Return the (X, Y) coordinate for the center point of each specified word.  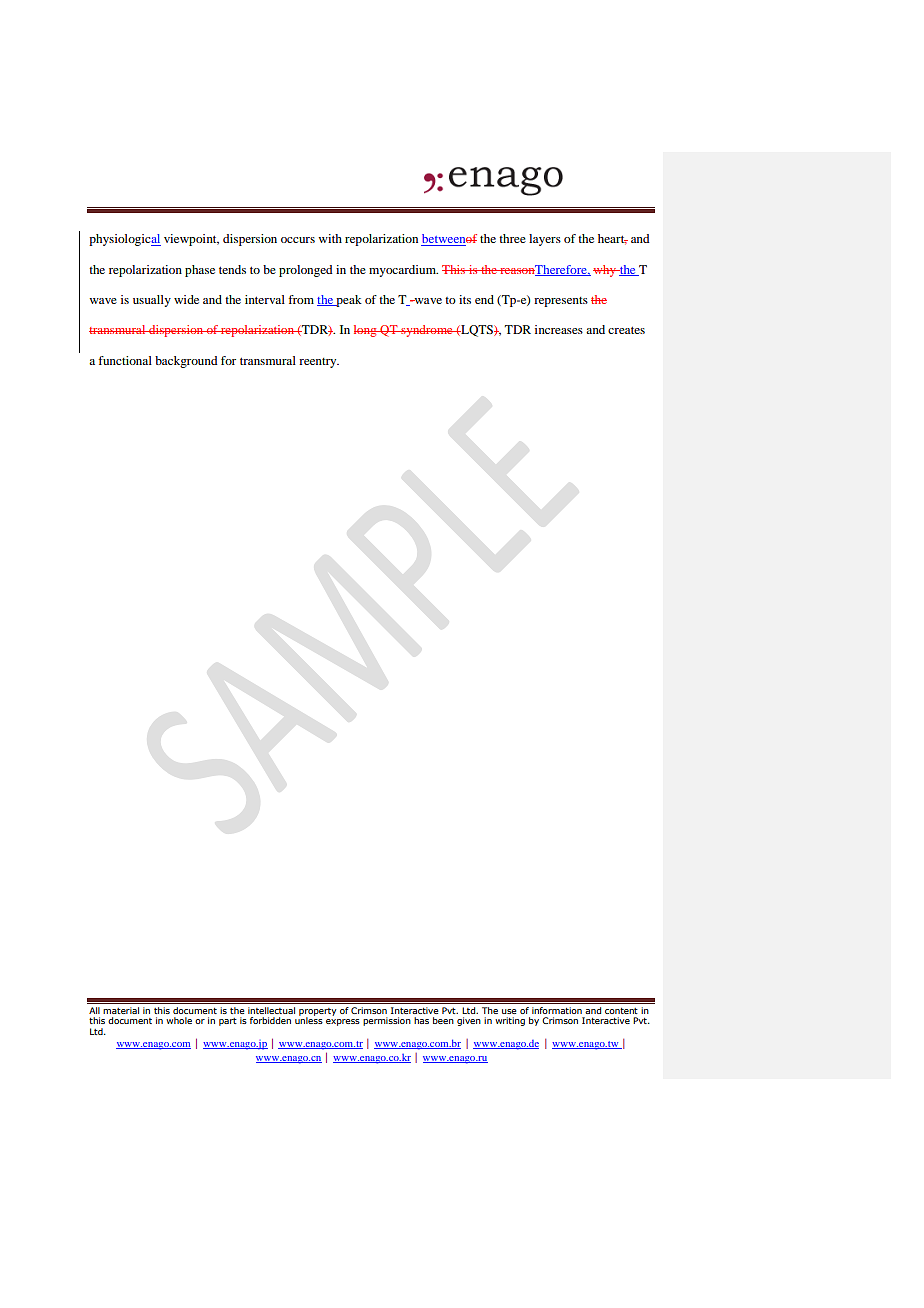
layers (545, 240)
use (509, 1011)
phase (200, 271)
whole (179, 1020)
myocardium (403, 271)
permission (387, 1021)
